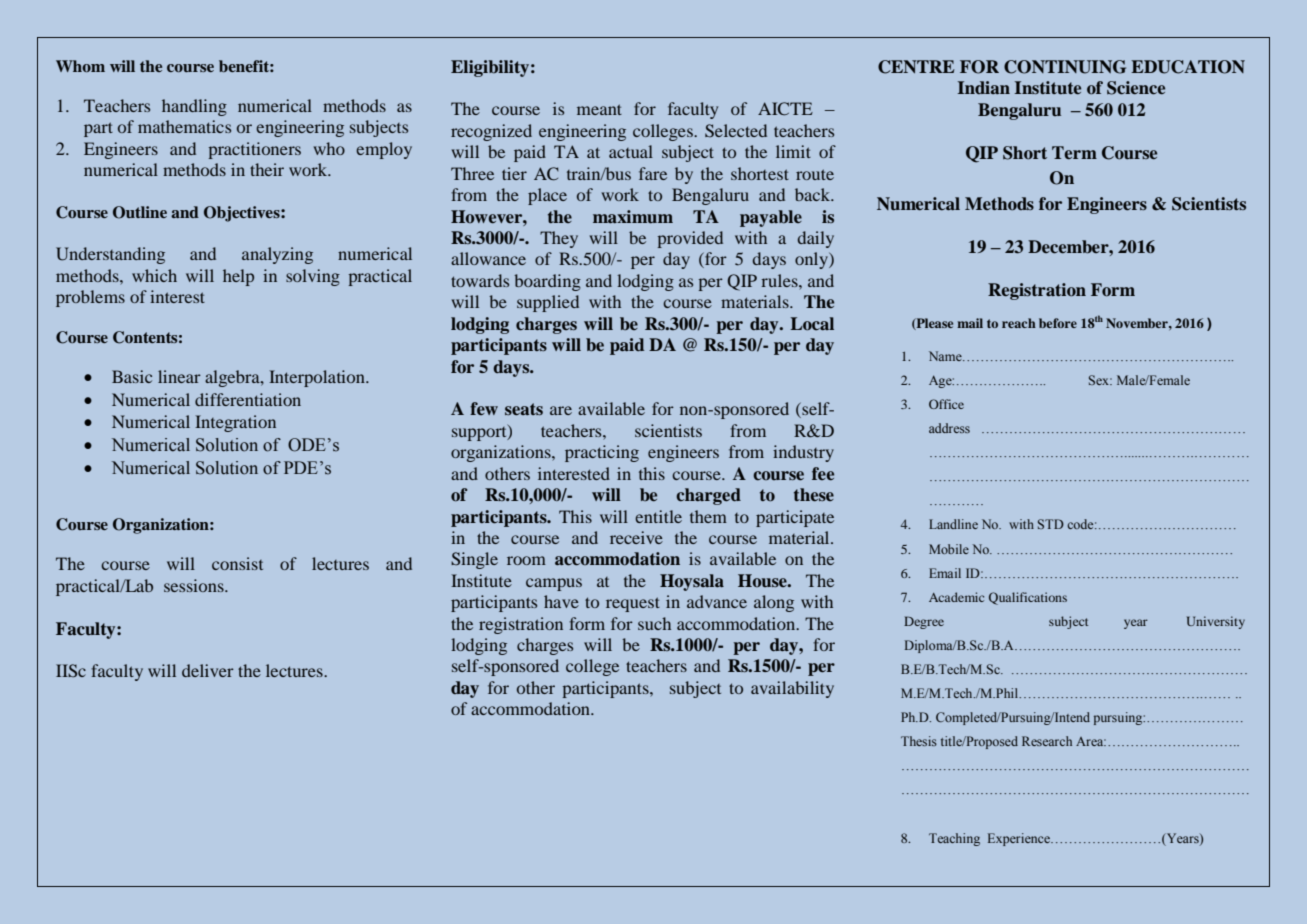 Image resolution: width=1307 pixels, height=924 pixels. What do you see at coordinates (599, 109) in the screenshot?
I see `meant` at bounding box center [599, 109].
